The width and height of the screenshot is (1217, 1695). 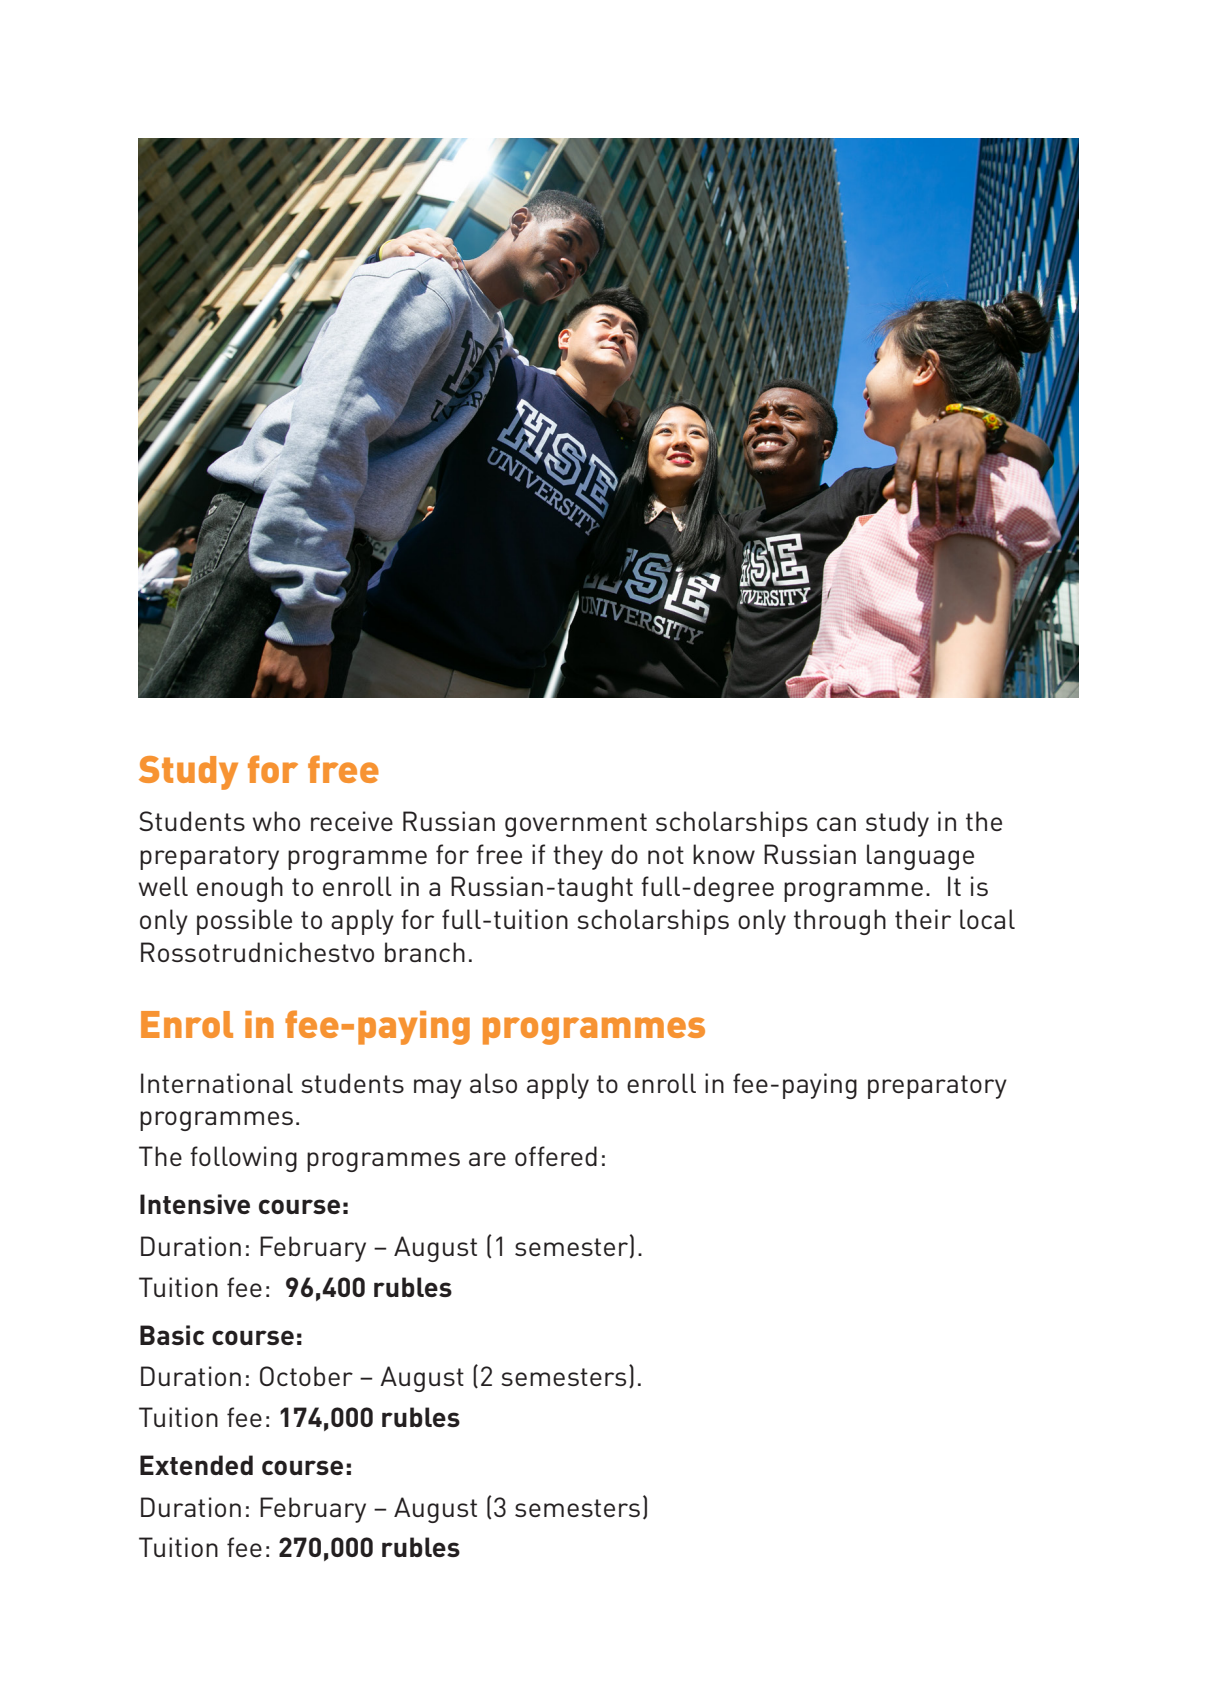 I want to click on are, so click(x=487, y=1159).
